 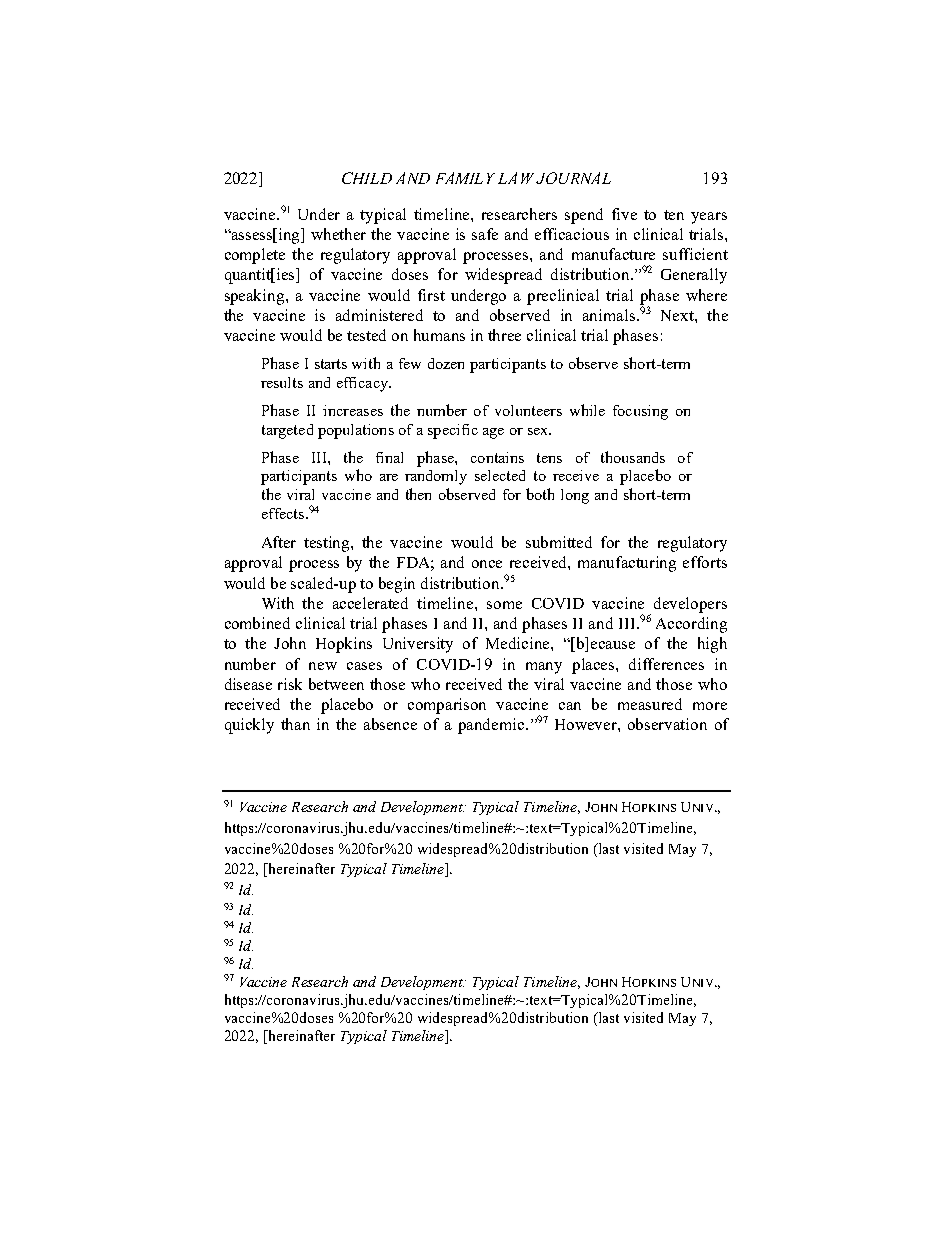 I want to click on FAMILY, so click(x=465, y=178).
